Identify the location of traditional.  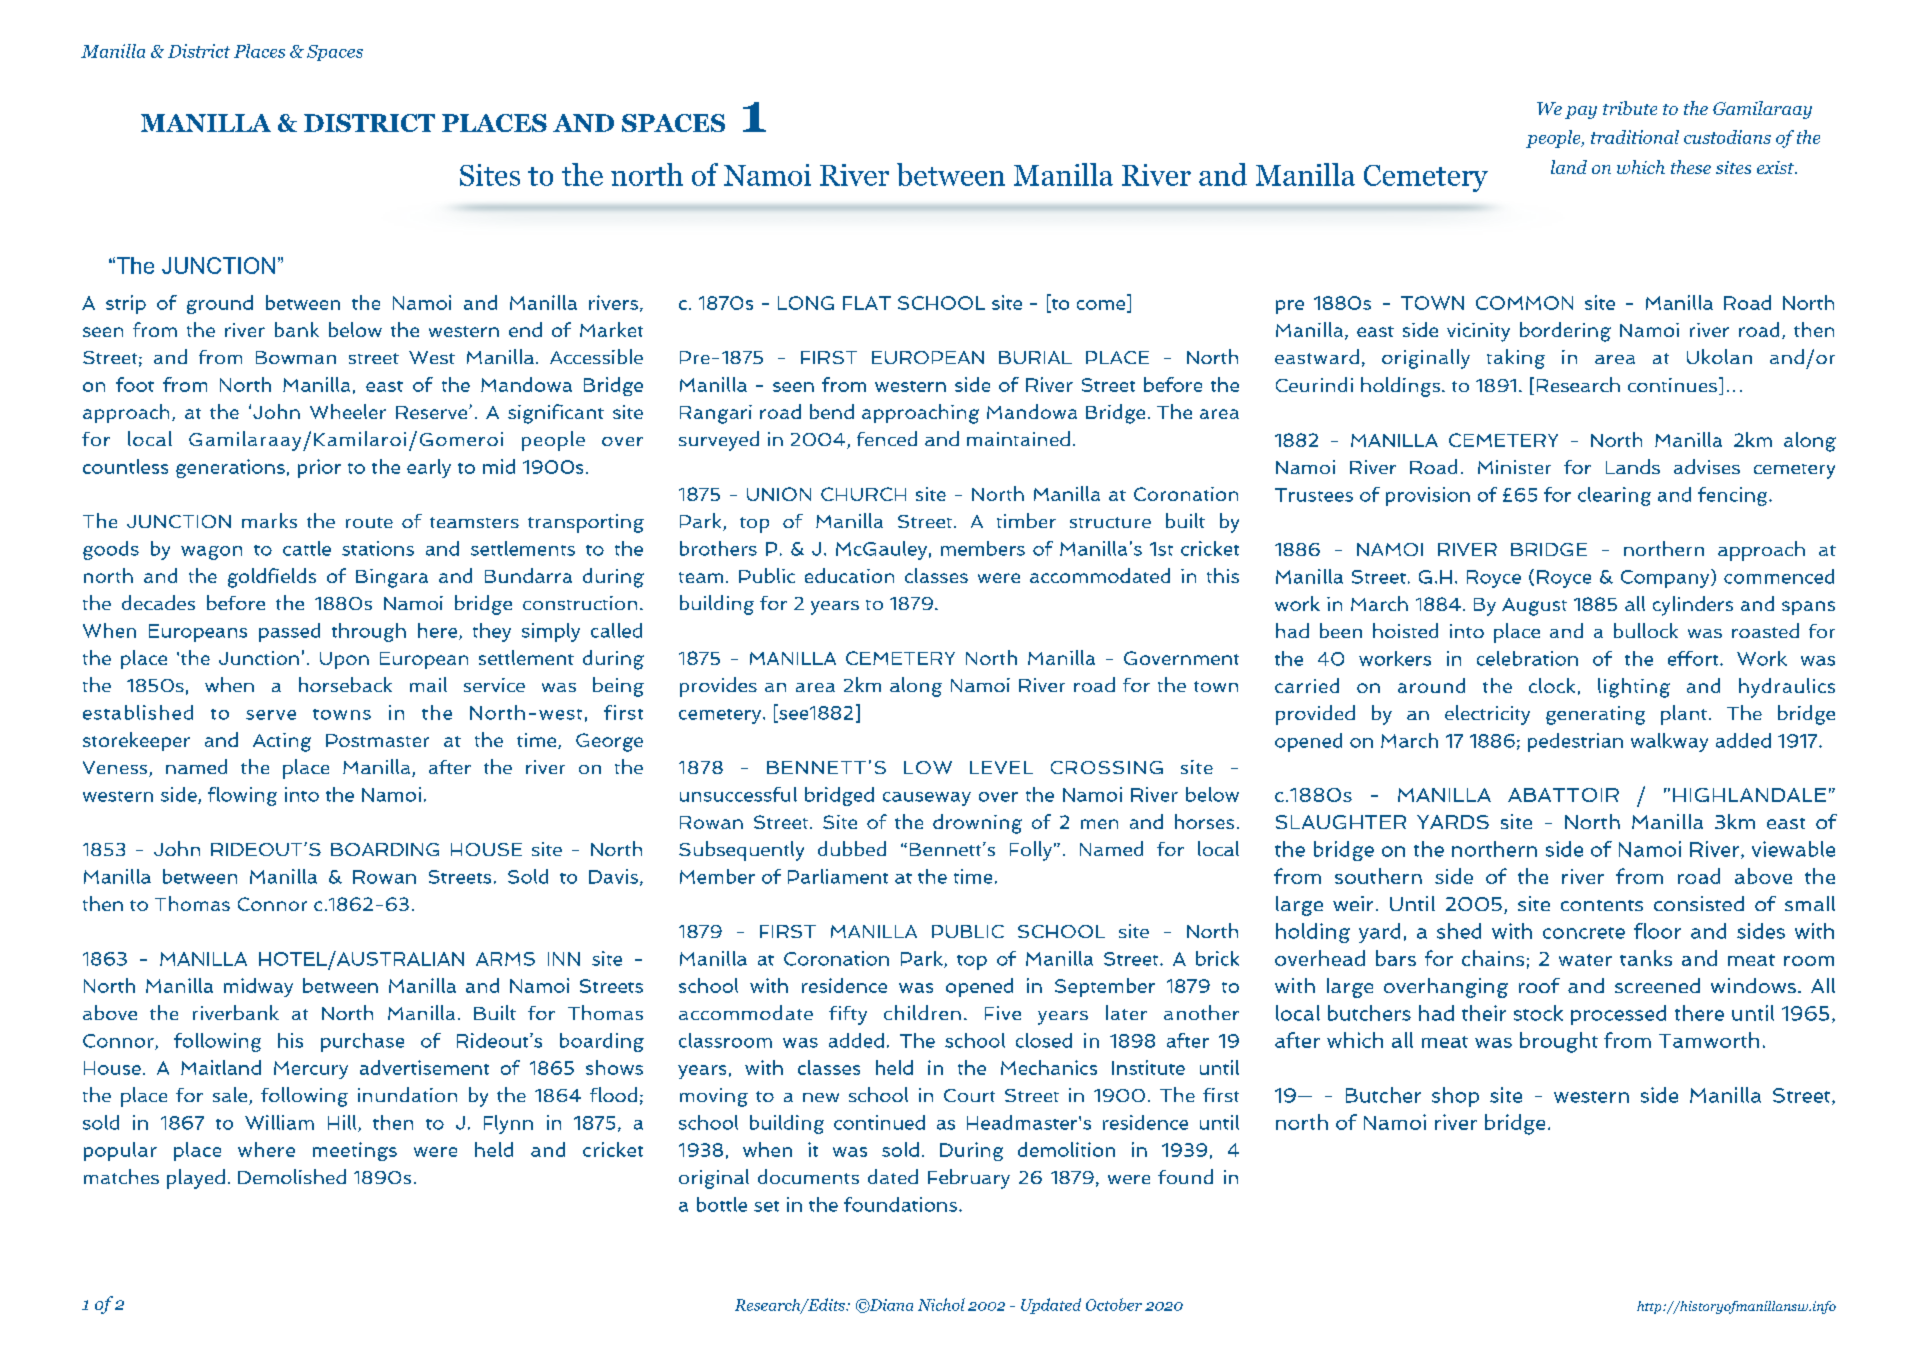
(1635, 137).
